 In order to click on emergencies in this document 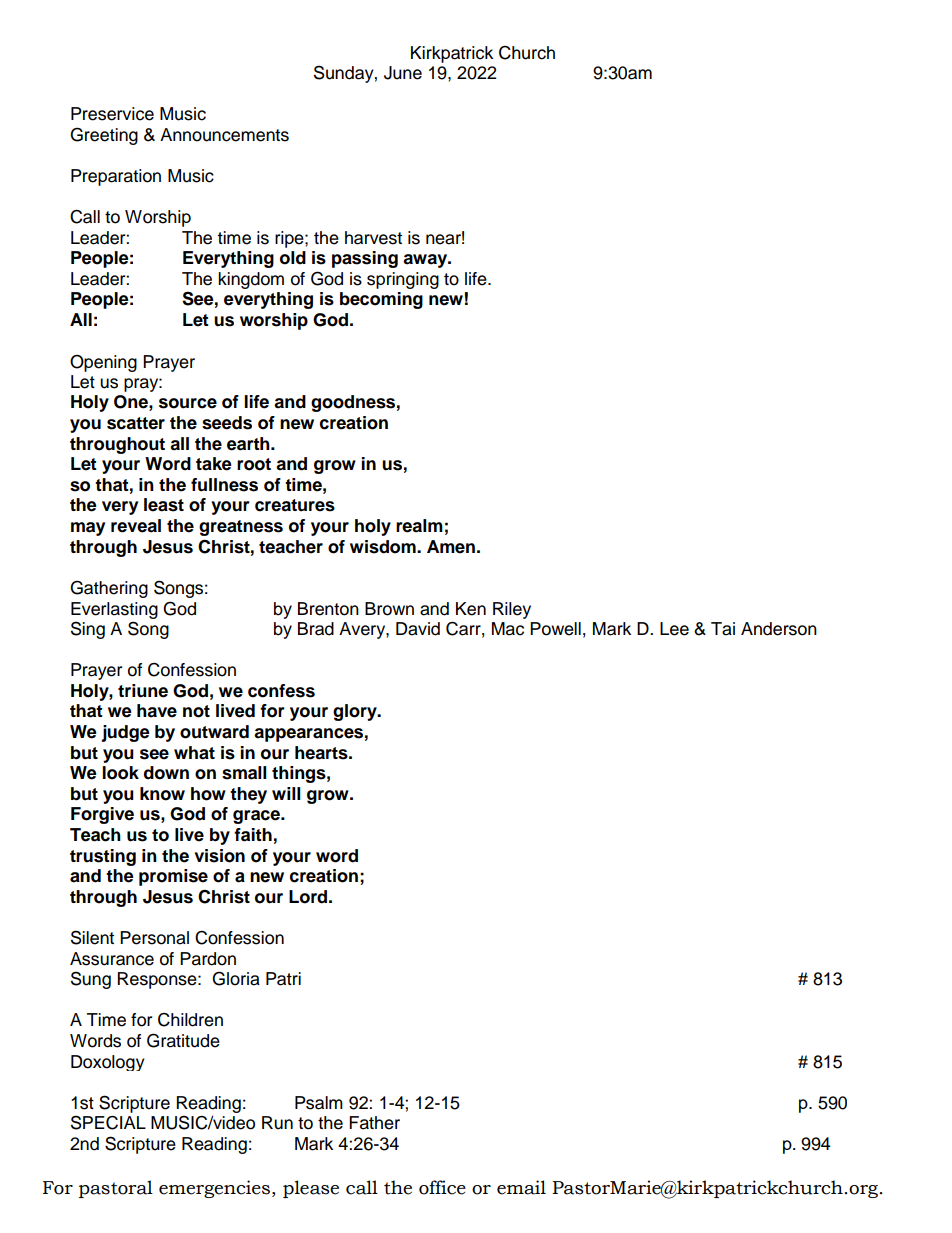, I will do `click(214, 1189)`.
